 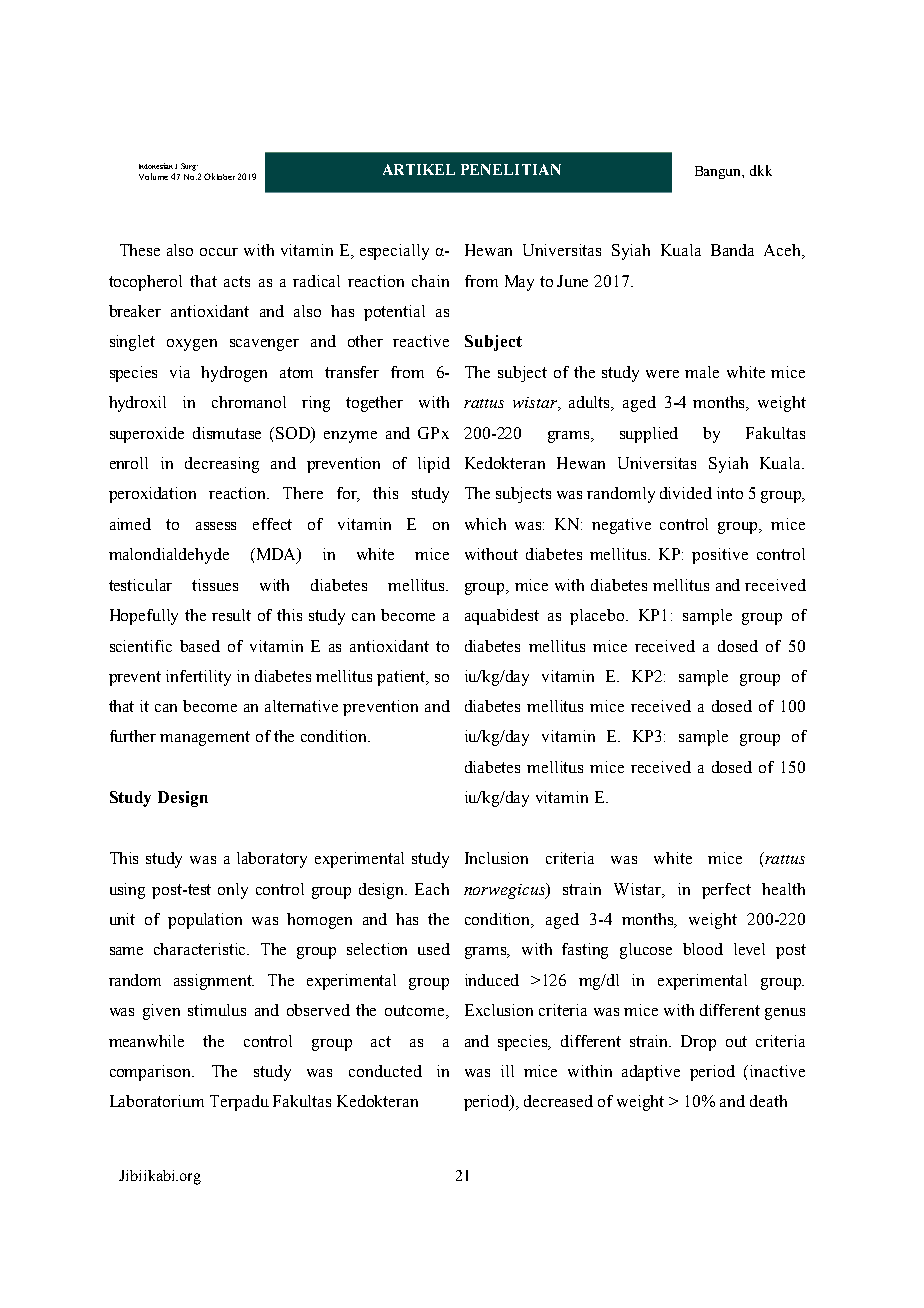 What do you see at coordinates (151, 1073) in the image?
I see `comparison` at bounding box center [151, 1073].
